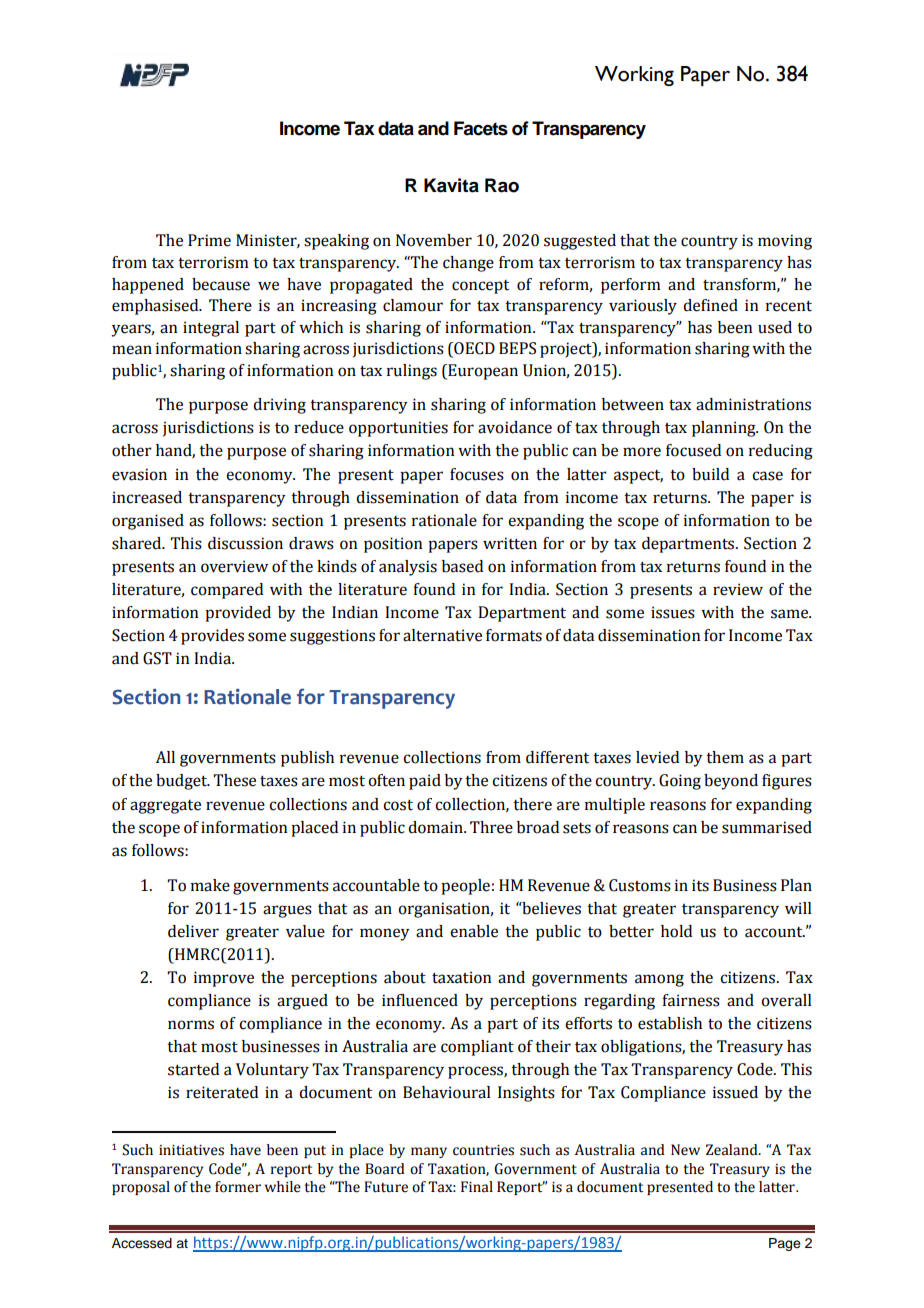  Describe the element at coordinates (785, 242) in the screenshot. I see `moving` at that location.
